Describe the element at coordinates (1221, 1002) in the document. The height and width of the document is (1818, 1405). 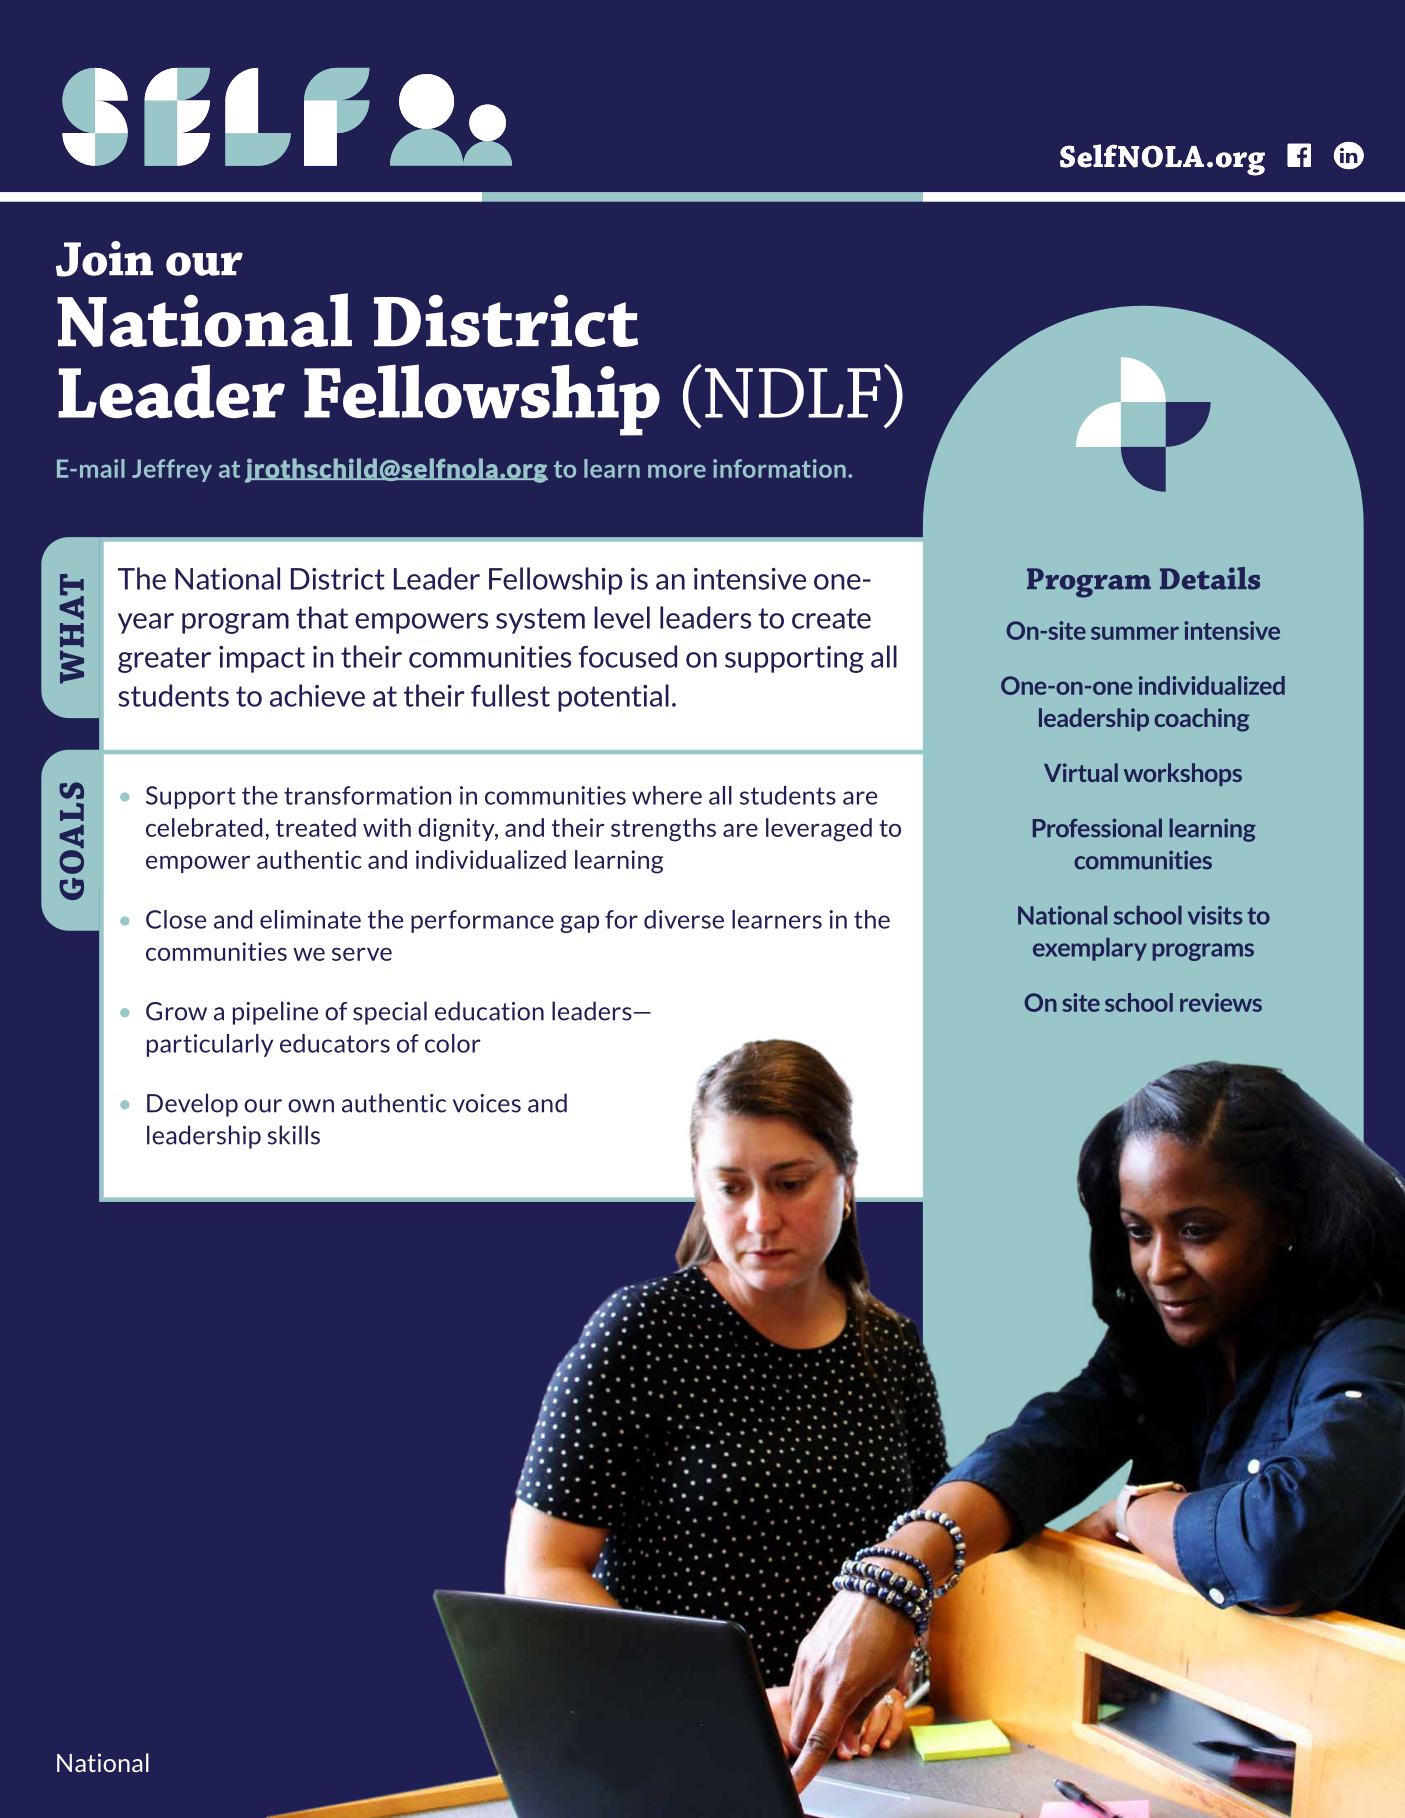
I see `reviews` at that location.
